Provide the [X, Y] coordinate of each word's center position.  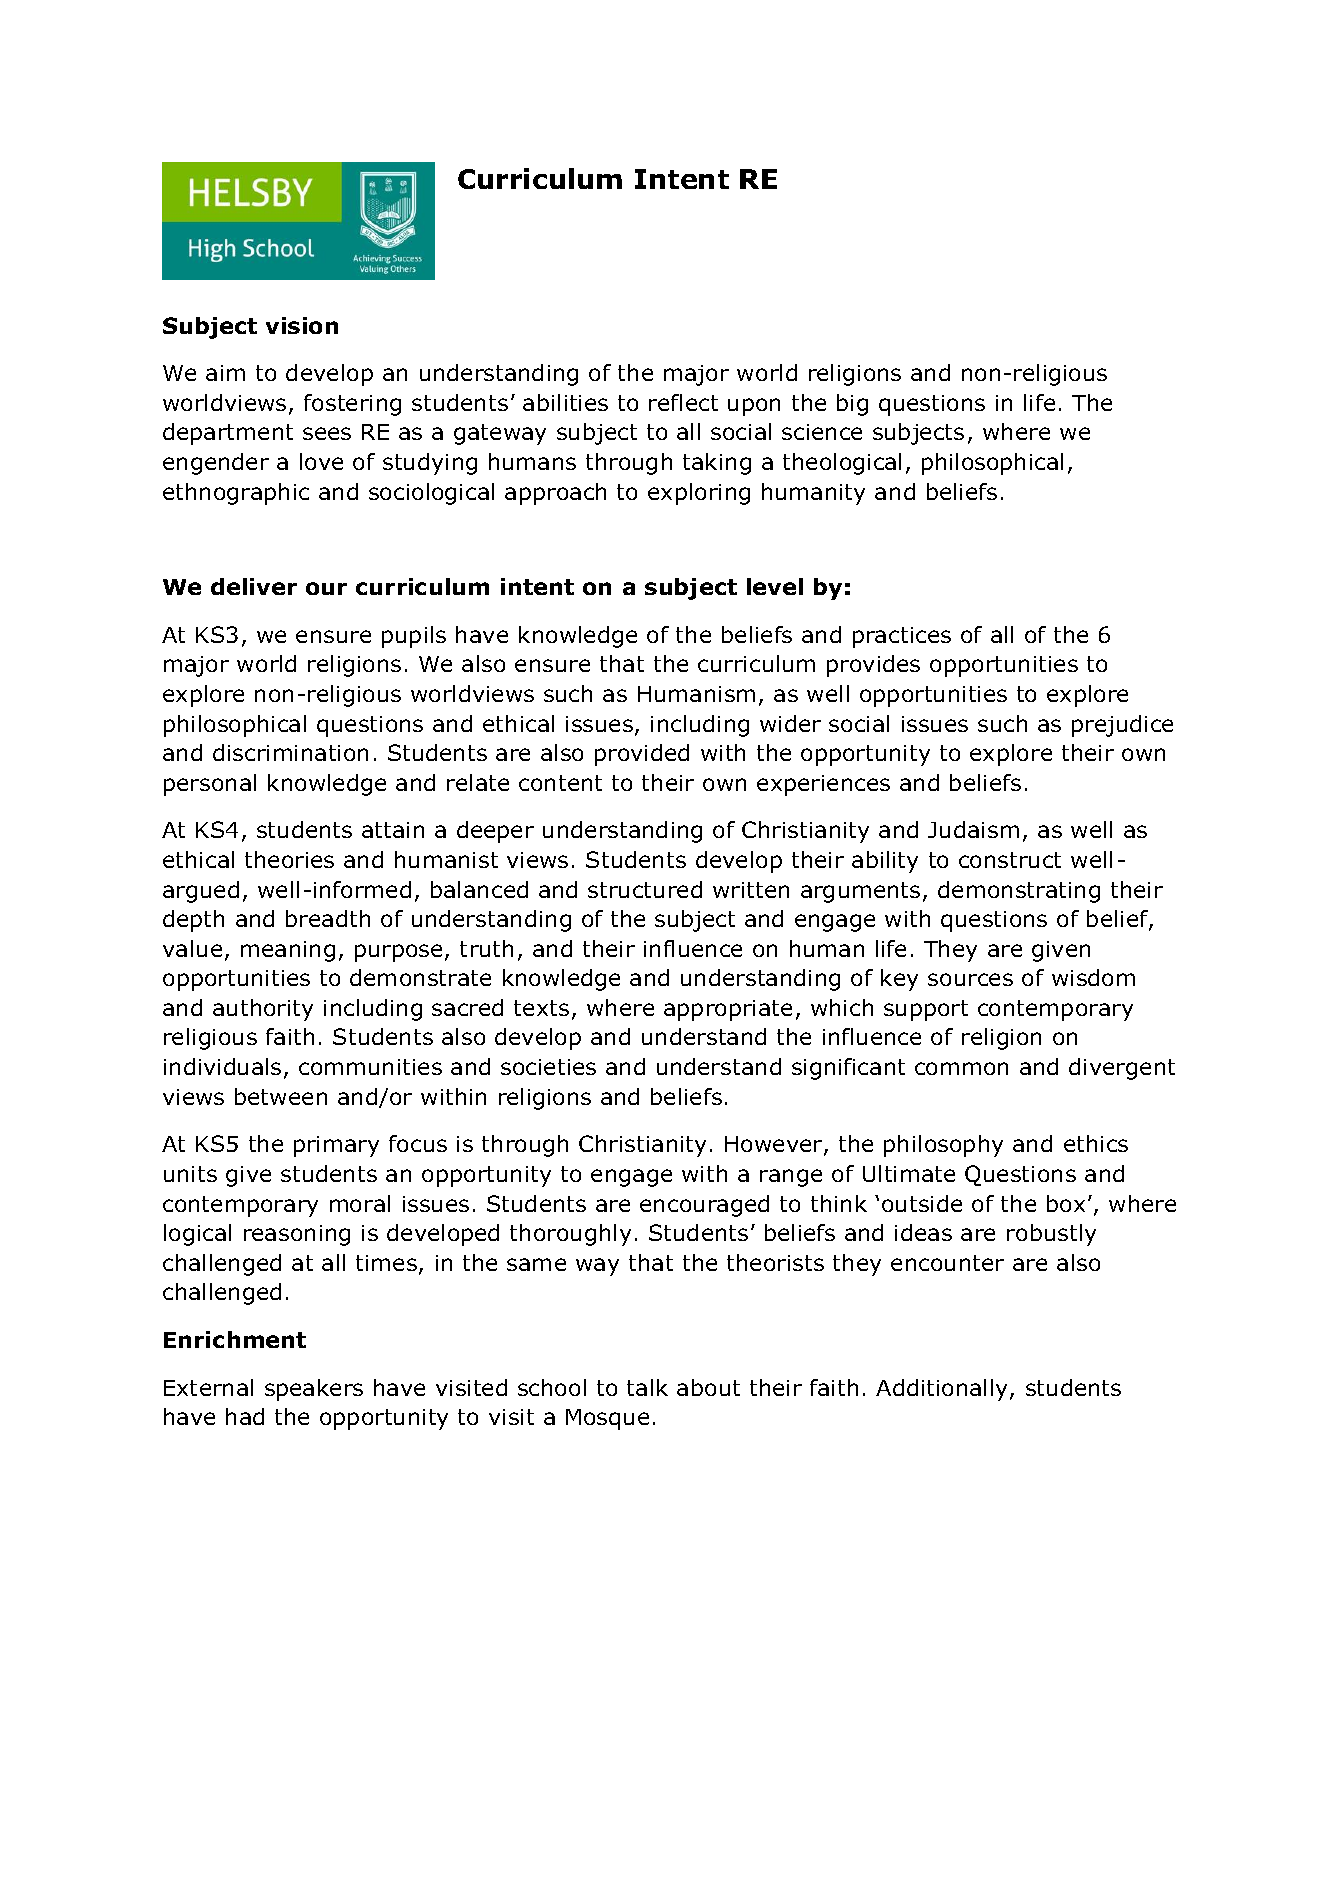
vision [302, 325]
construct [1010, 860]
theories [289, 859]
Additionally [943, 1390]
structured [645, 889]
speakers [314, 1390]
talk [647, 1387]
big [852, 405]
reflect [683, 402]
